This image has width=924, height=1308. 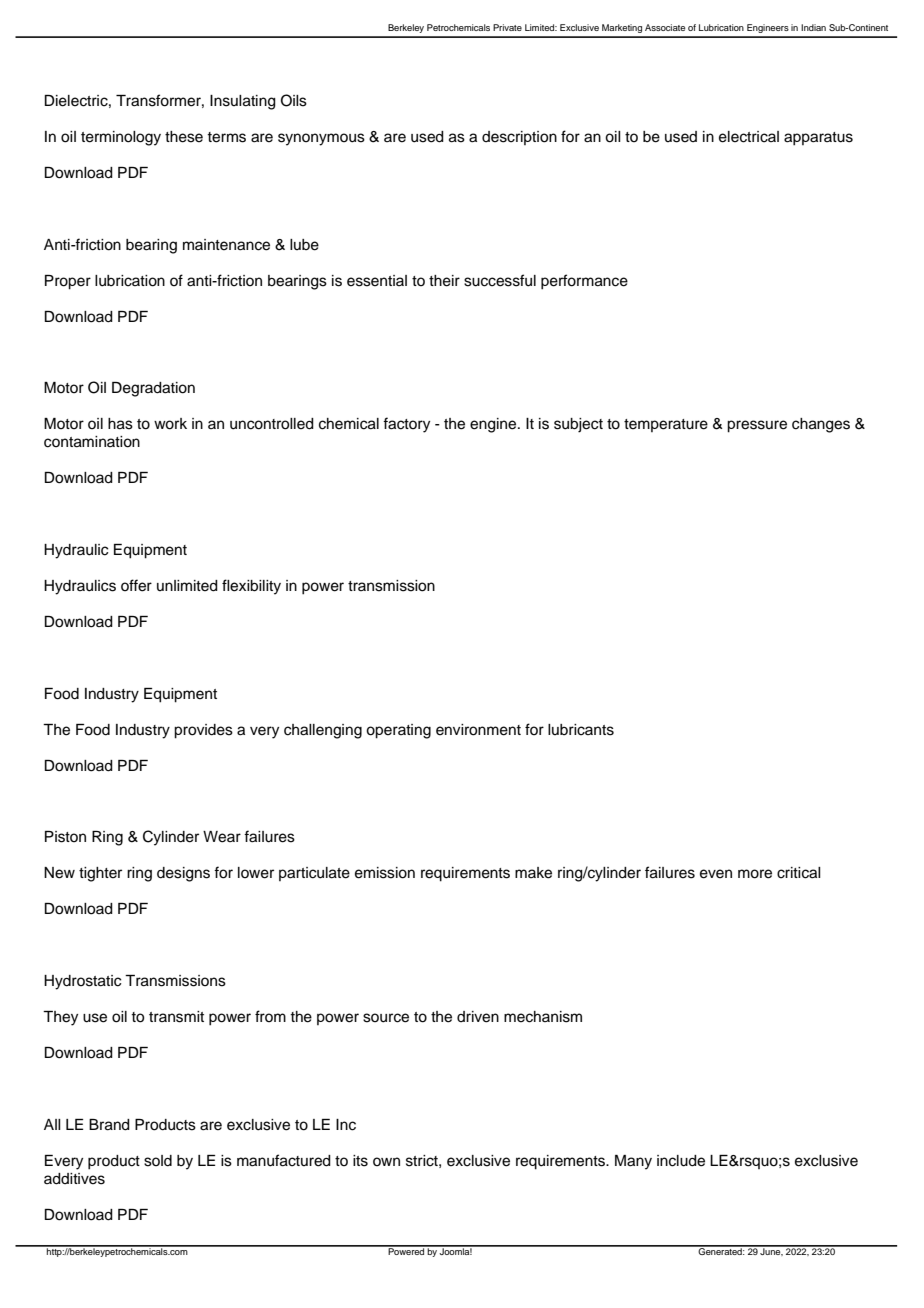 What do you see at coordinates (581, 730) in the image?
I see `lubricants` at bounding box center [581, 730].
